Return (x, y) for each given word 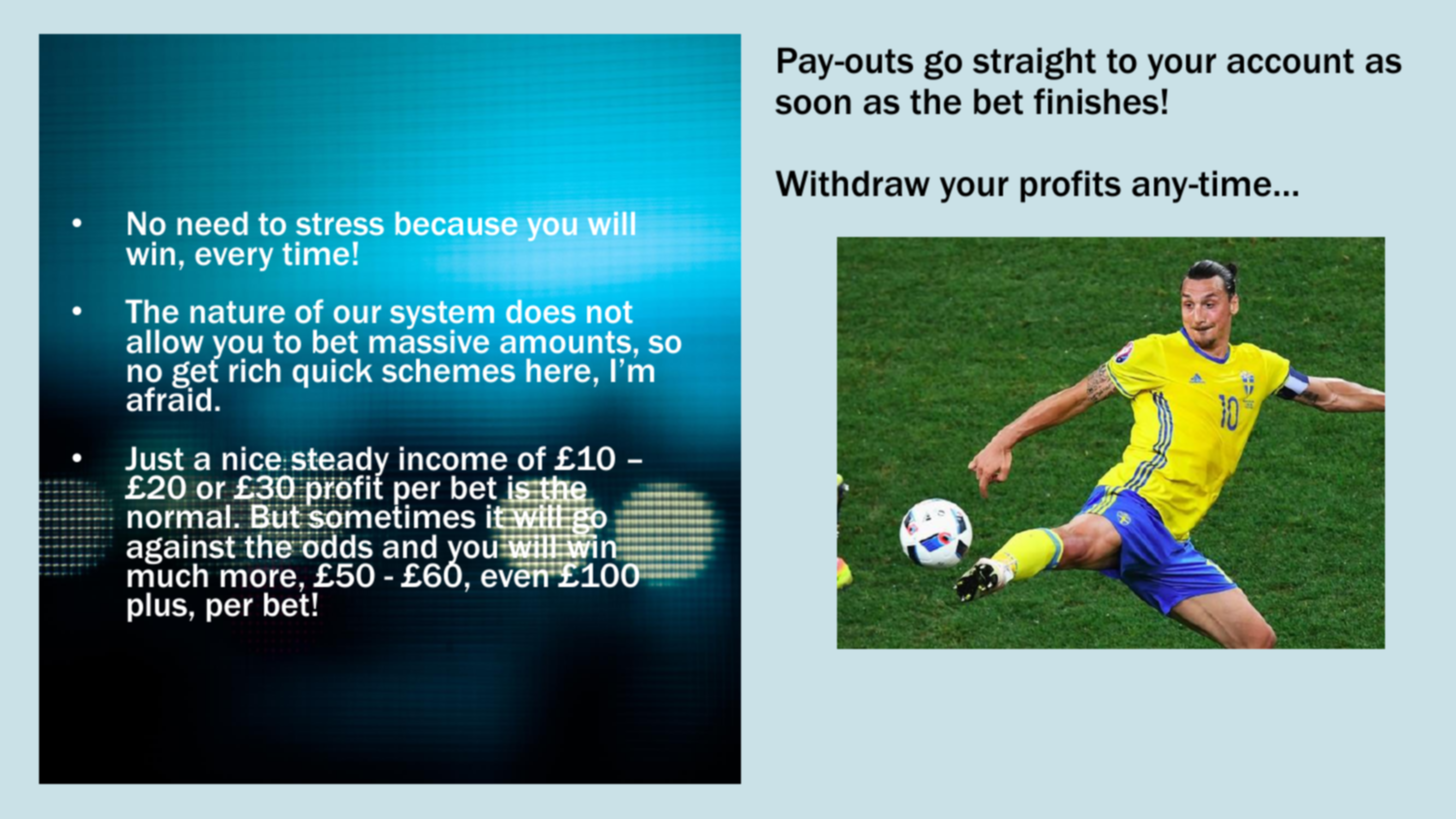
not (610, 312)
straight (1034, 63)
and (410, 546)
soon (813, 105)
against (182, 550)
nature (237, 312)
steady (339, 462)
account (1290, 61)
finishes (1096, 101)
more (258, 578)
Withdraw (853, 183)
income (453, 458)
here (558, 370)
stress (340, 224)
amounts (565, 342)
